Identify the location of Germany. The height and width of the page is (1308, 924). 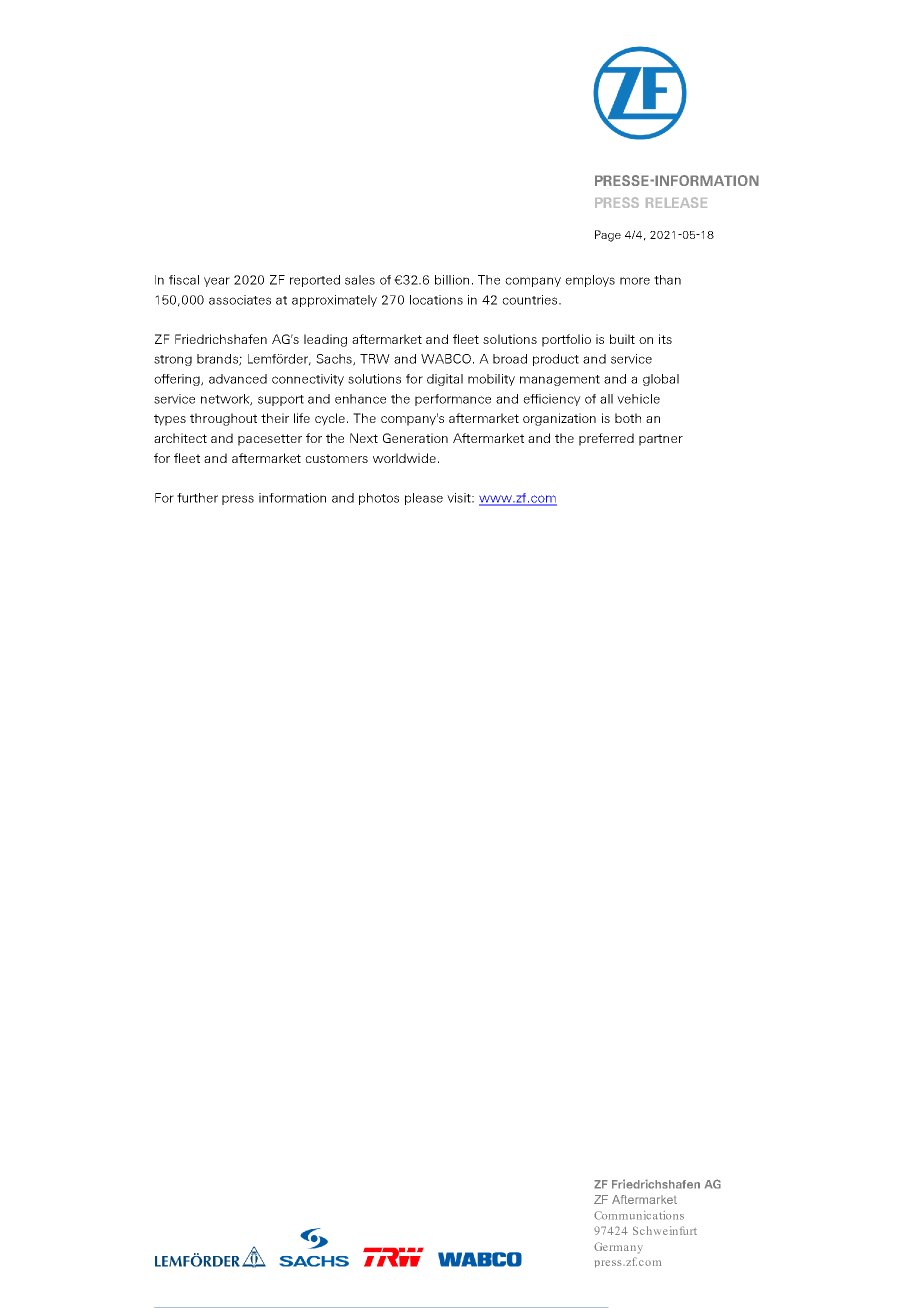
(618, 1248).
